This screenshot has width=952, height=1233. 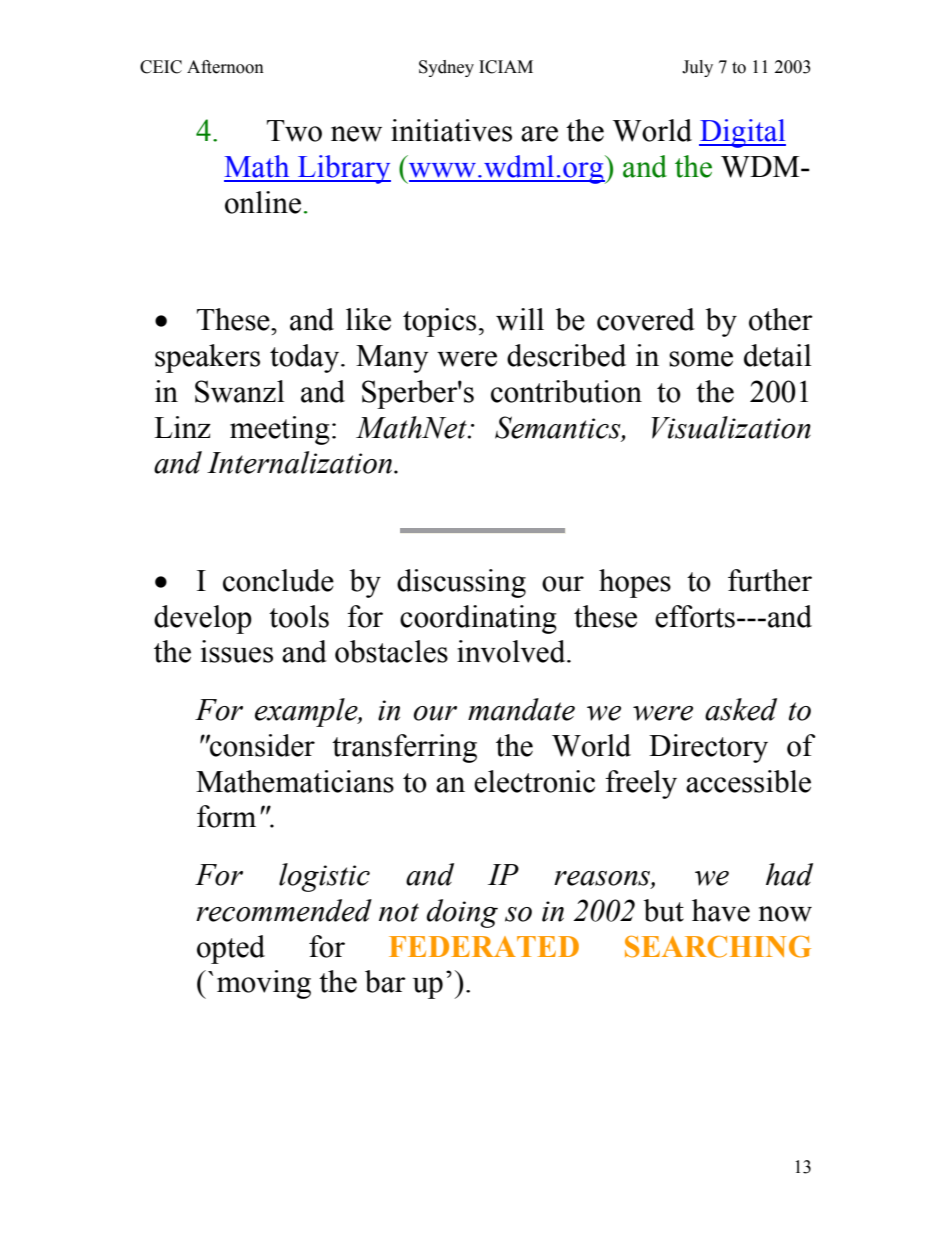 I want to click on issues, so click(x=237, y=651).
